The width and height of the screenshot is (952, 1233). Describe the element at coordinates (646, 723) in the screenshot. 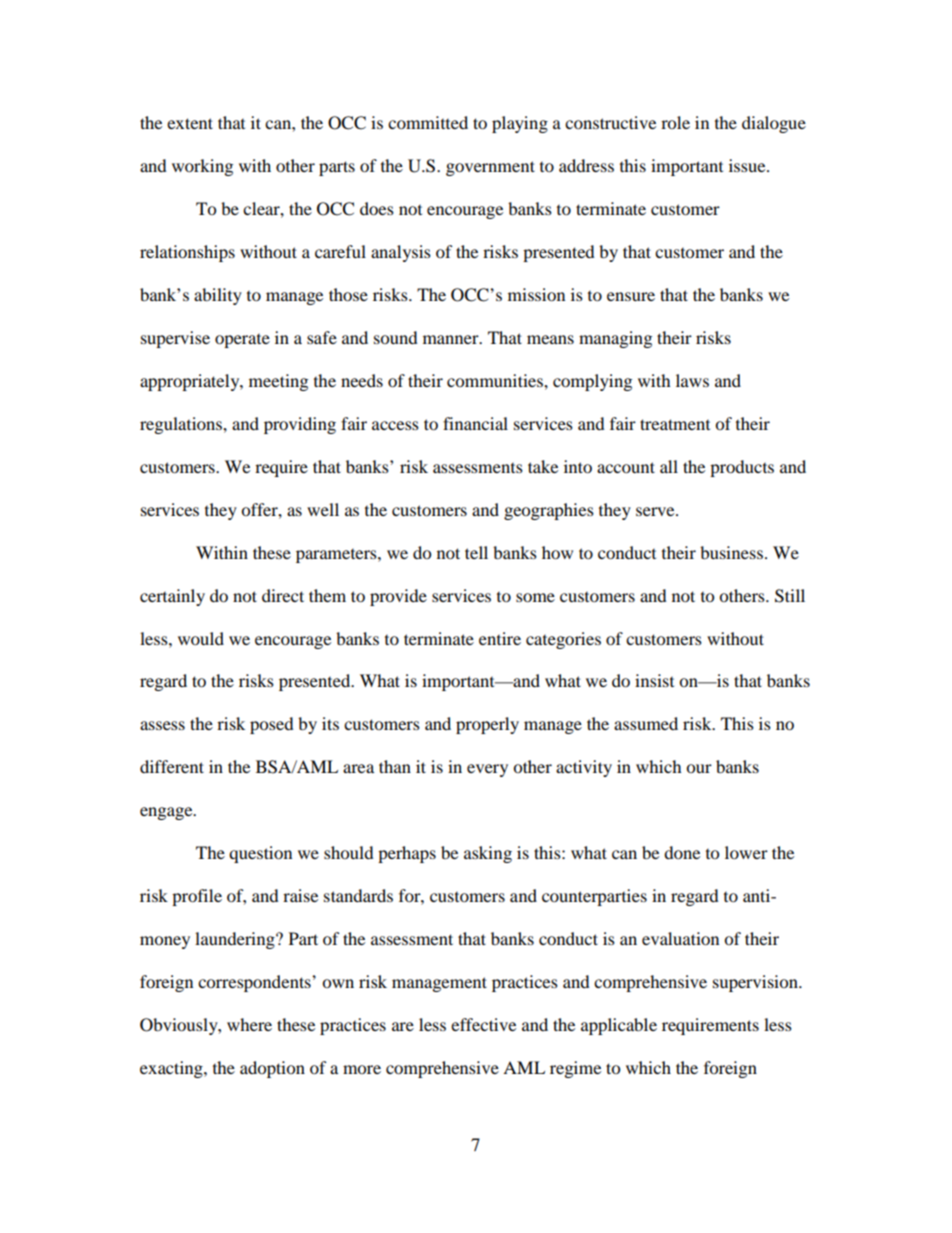

I see `assumed` at that location.
